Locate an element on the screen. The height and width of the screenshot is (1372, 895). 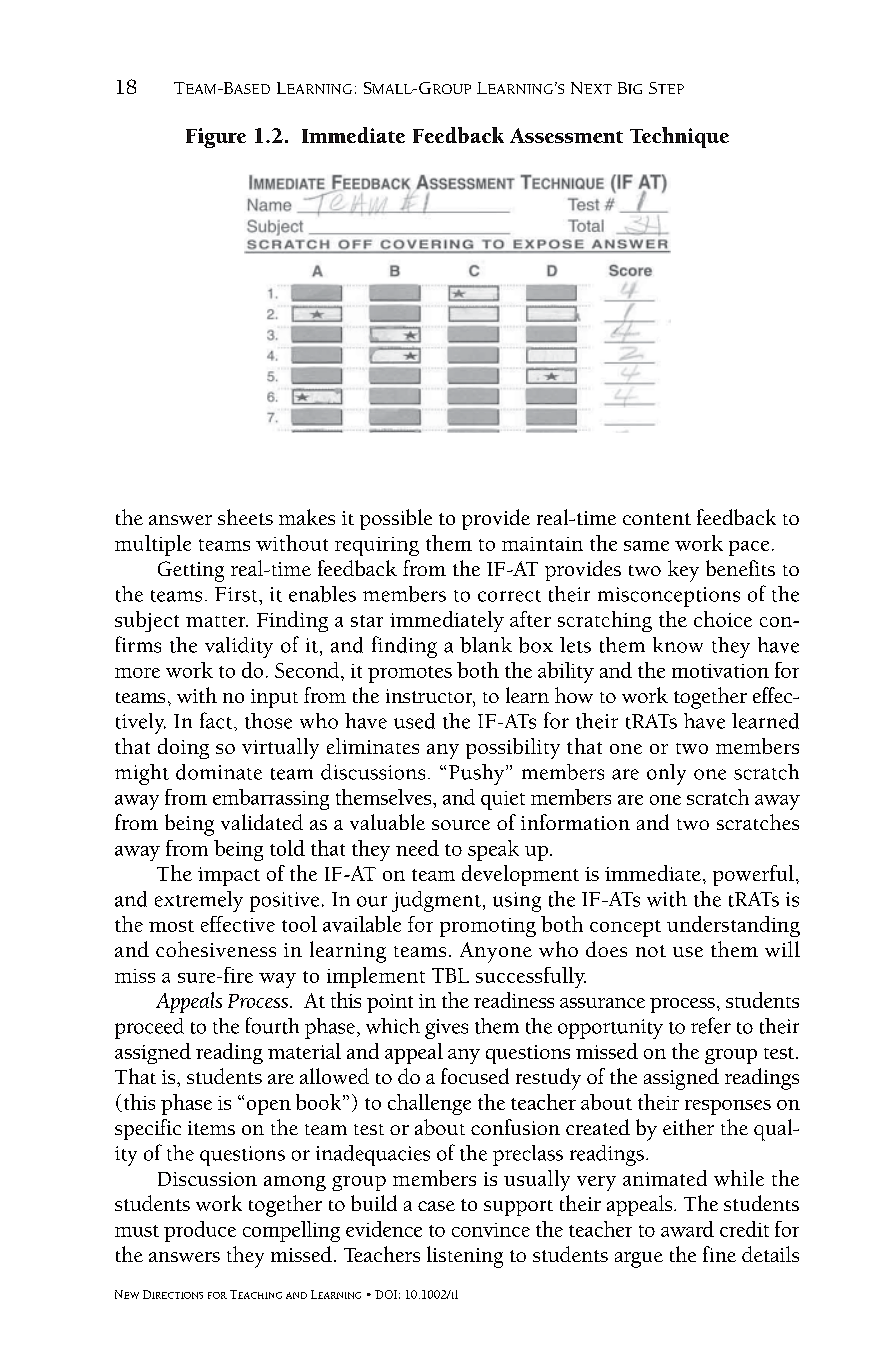
judgment is located at coordinates (436, 901).
